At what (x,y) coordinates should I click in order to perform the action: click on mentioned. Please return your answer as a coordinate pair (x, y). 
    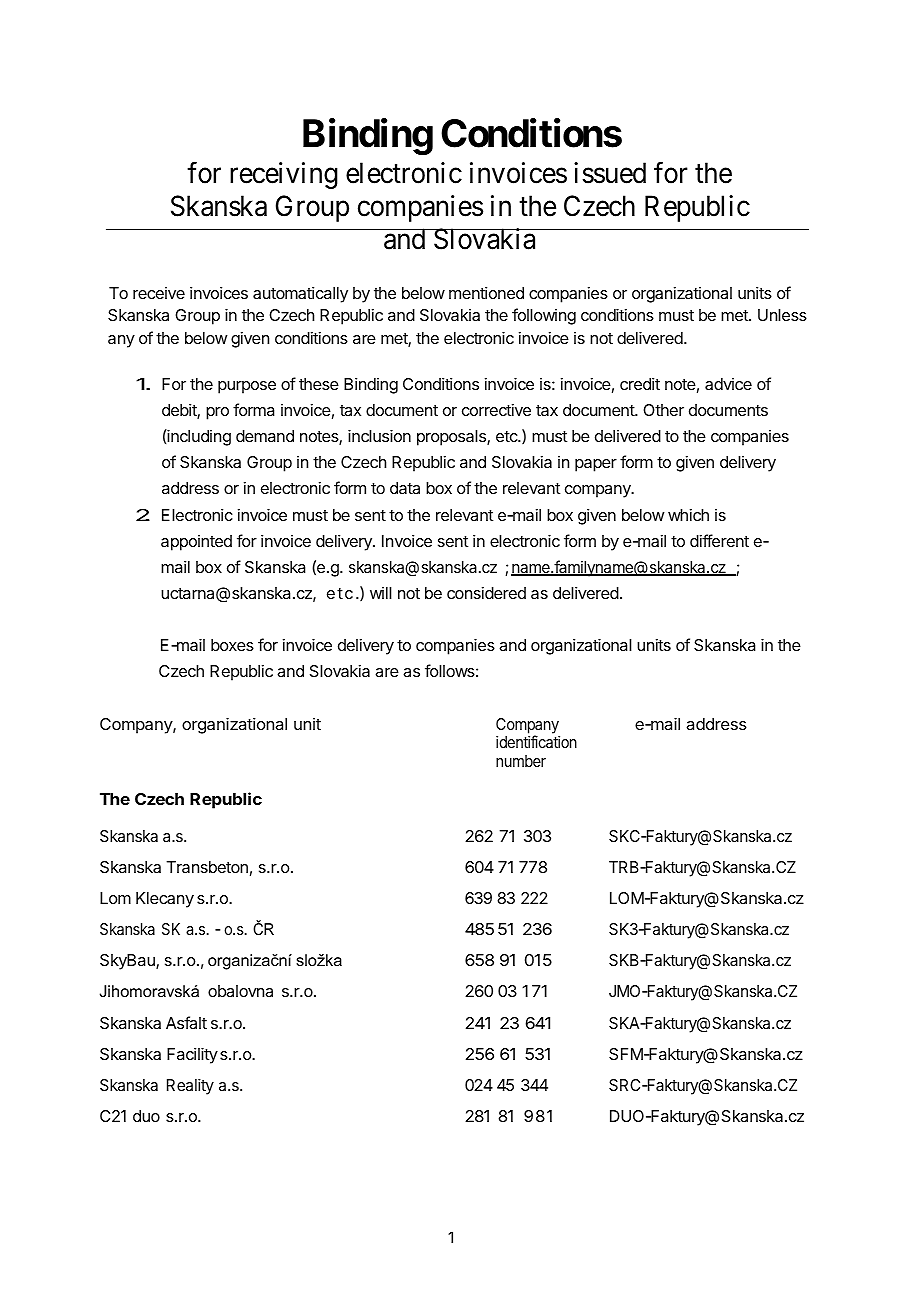
    Looking at the image, I should click on (486, 292).
